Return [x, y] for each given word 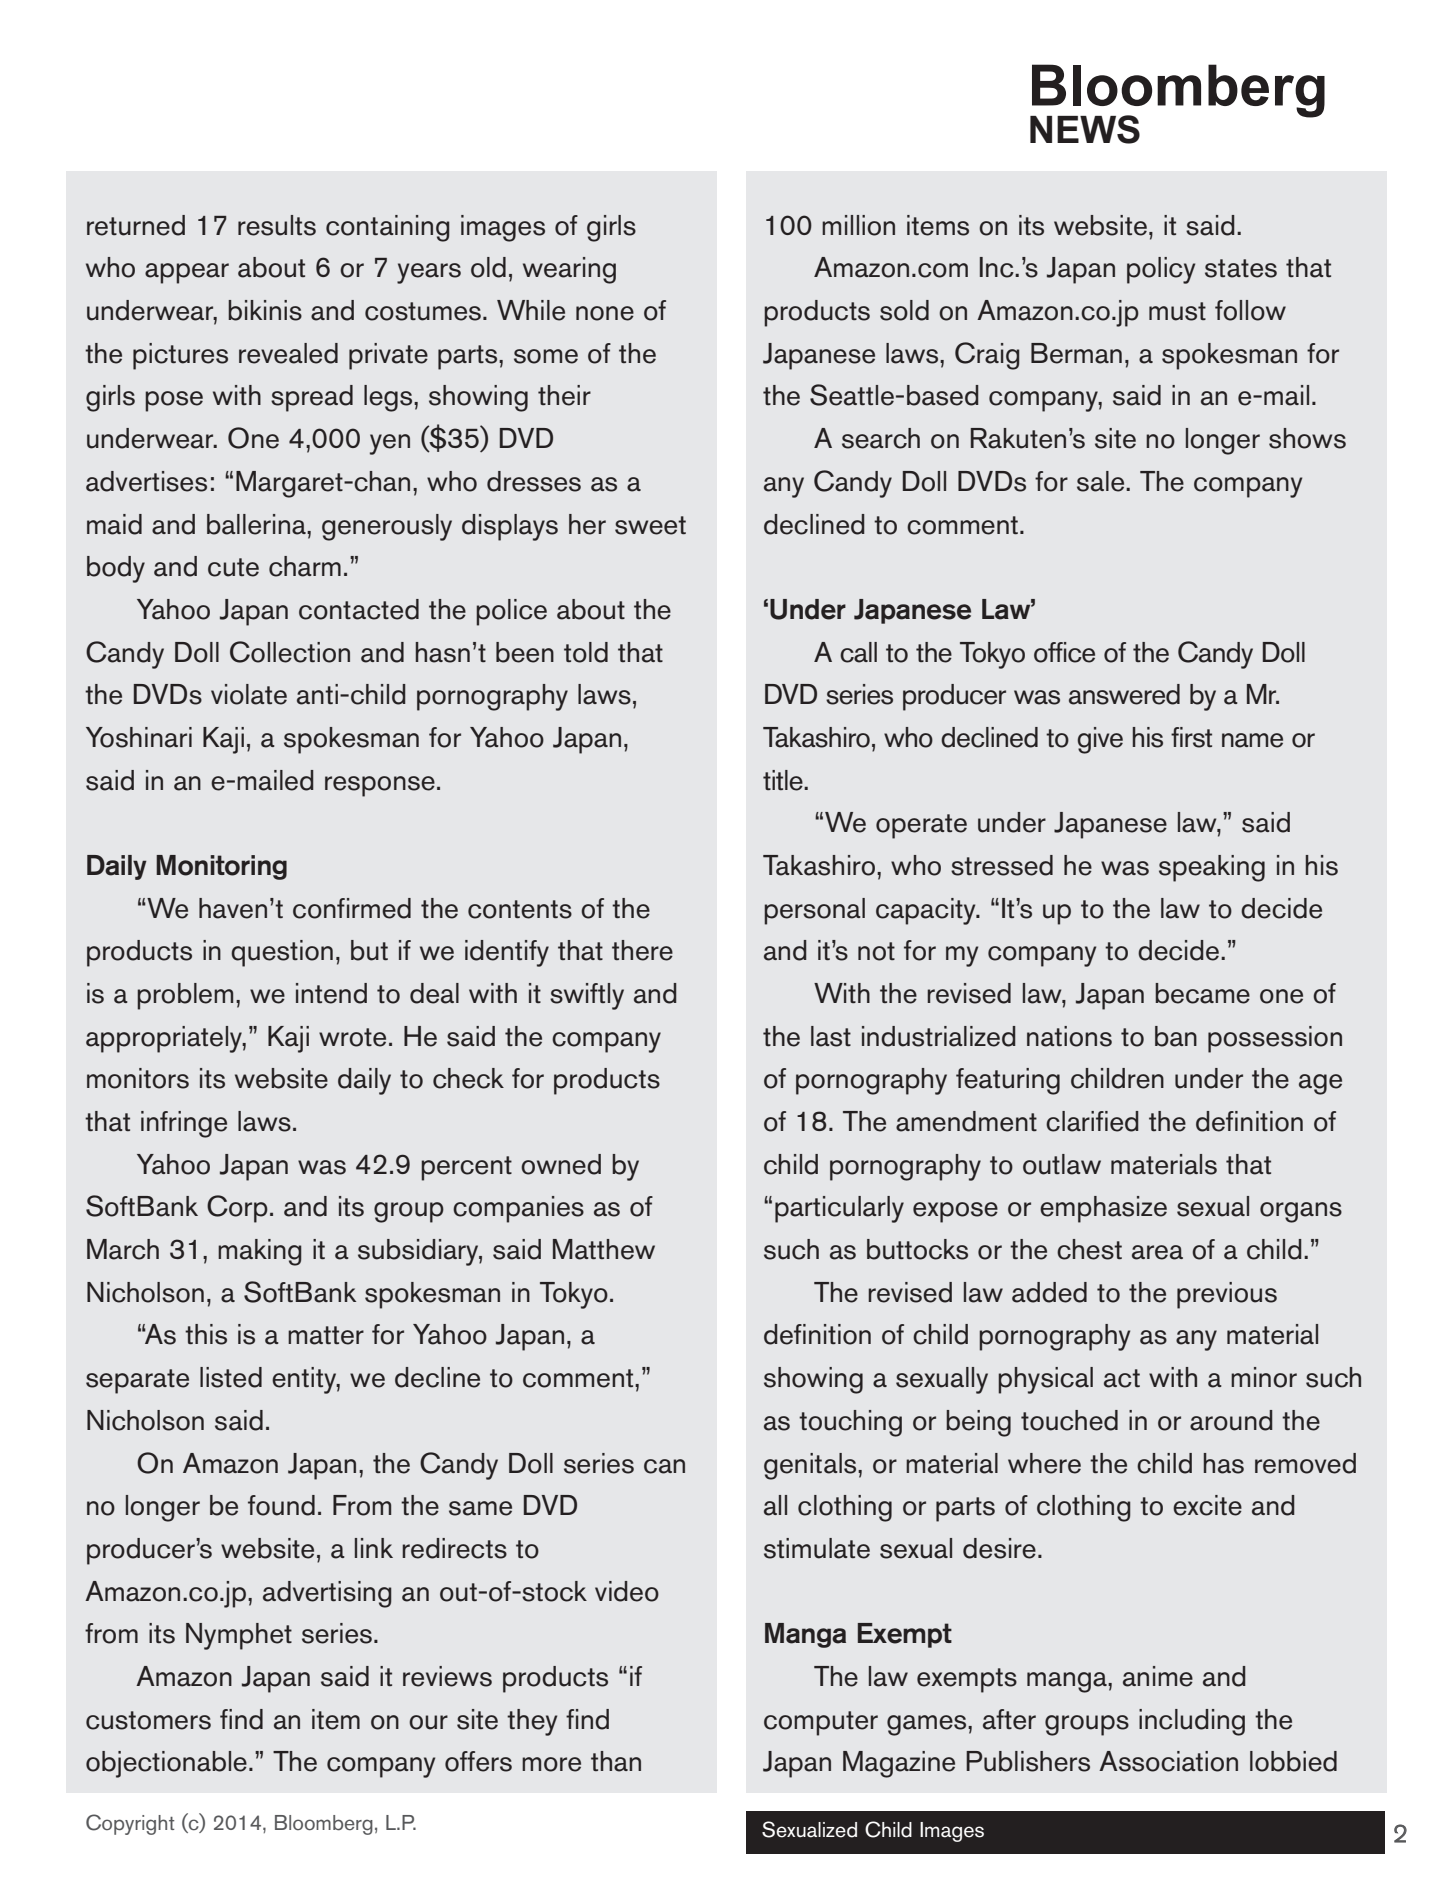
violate [249, 694]
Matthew [604, 1249]
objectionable [166, 1764]
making [260, 1252]
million [858, 225]
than [616, 1761]
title [784, 780]
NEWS [1085, 129]
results [277, 225]
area [1157, 1252]
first [1191, 737]
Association [1168, 1761]
